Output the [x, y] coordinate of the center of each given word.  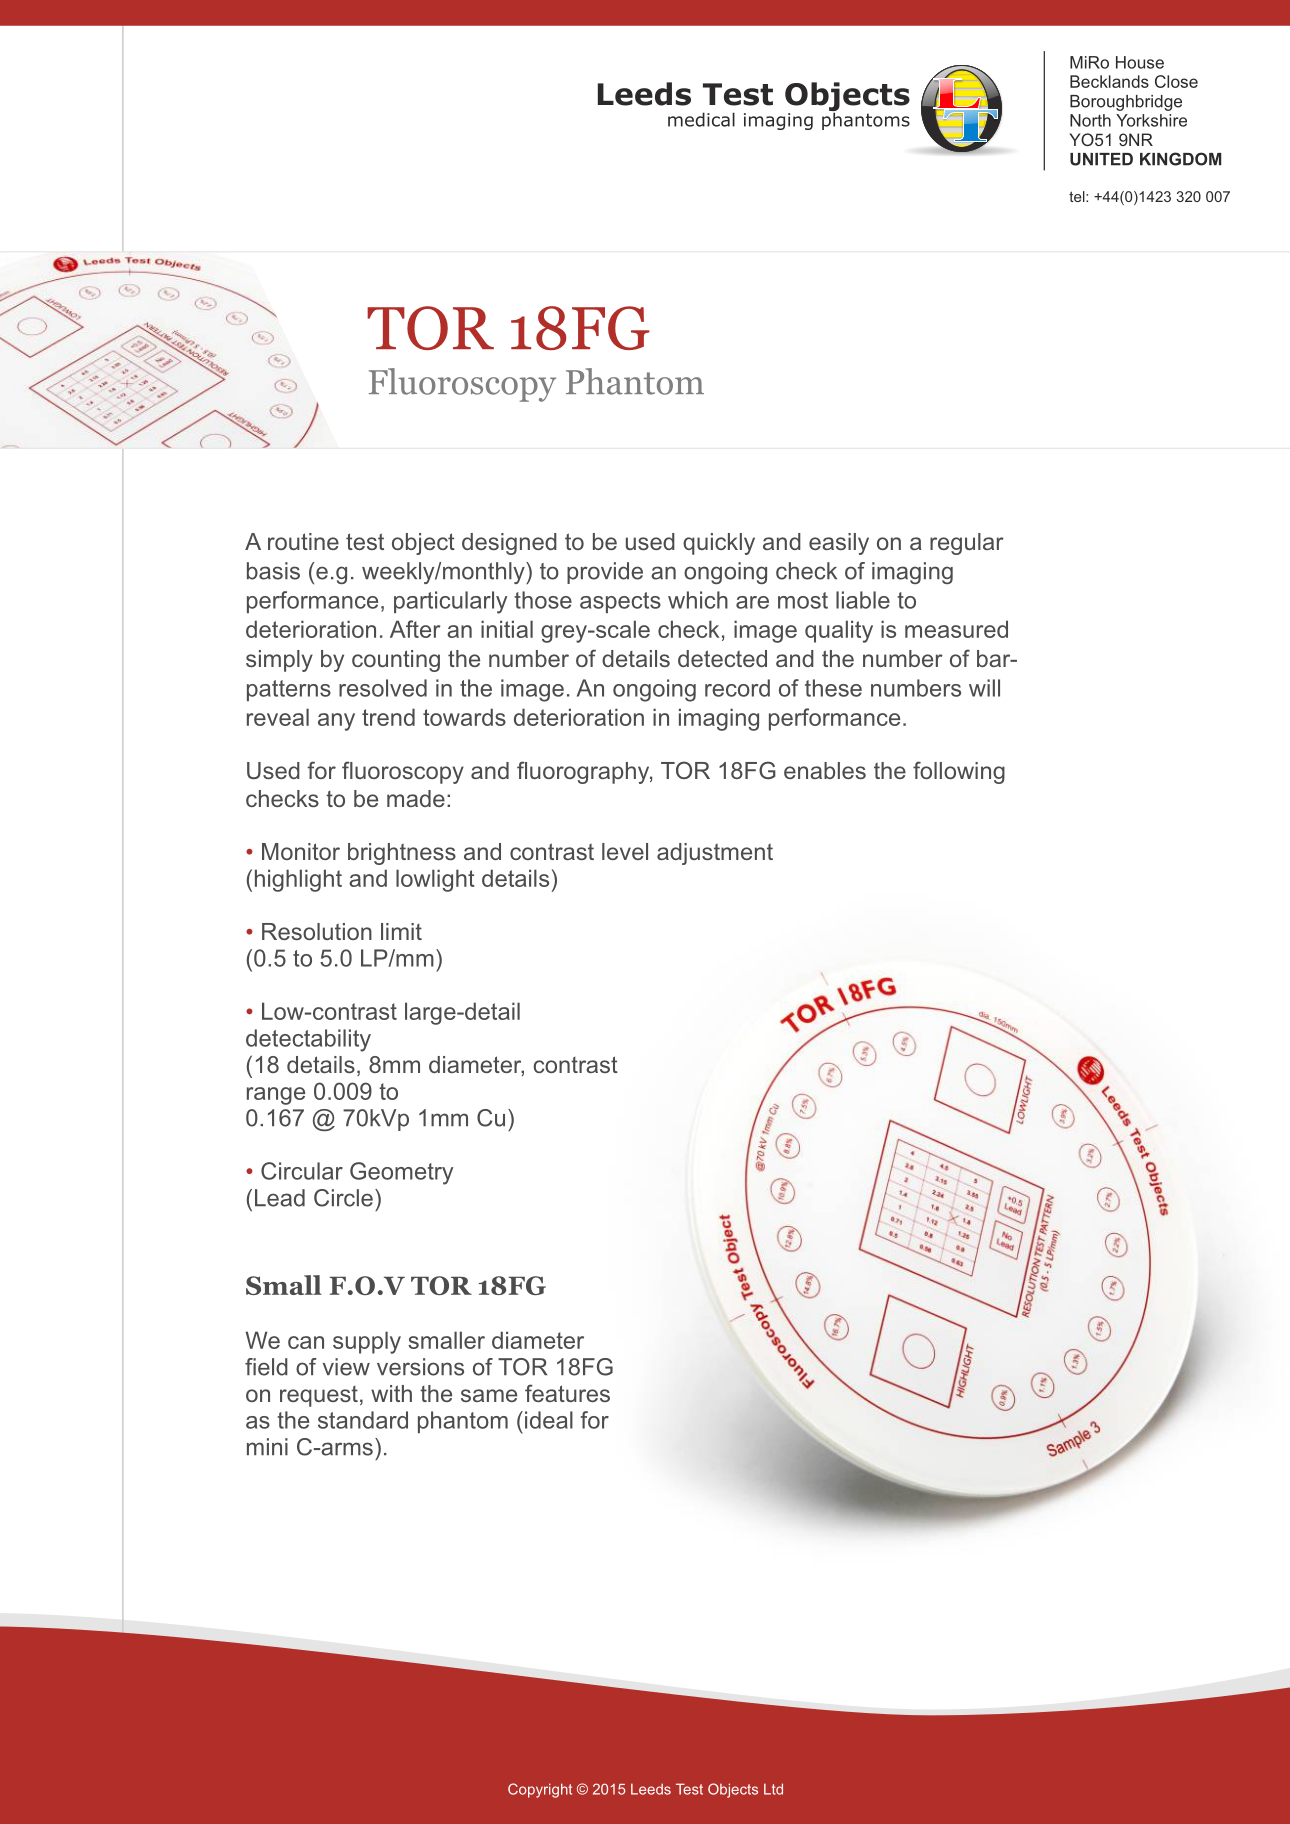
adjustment [715, 854]
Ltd [773, 1789]
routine [303, 541]
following [959, 772]
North [1090, 120]
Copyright [540, 1790]
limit [401, 931]
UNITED [1101, 159]
